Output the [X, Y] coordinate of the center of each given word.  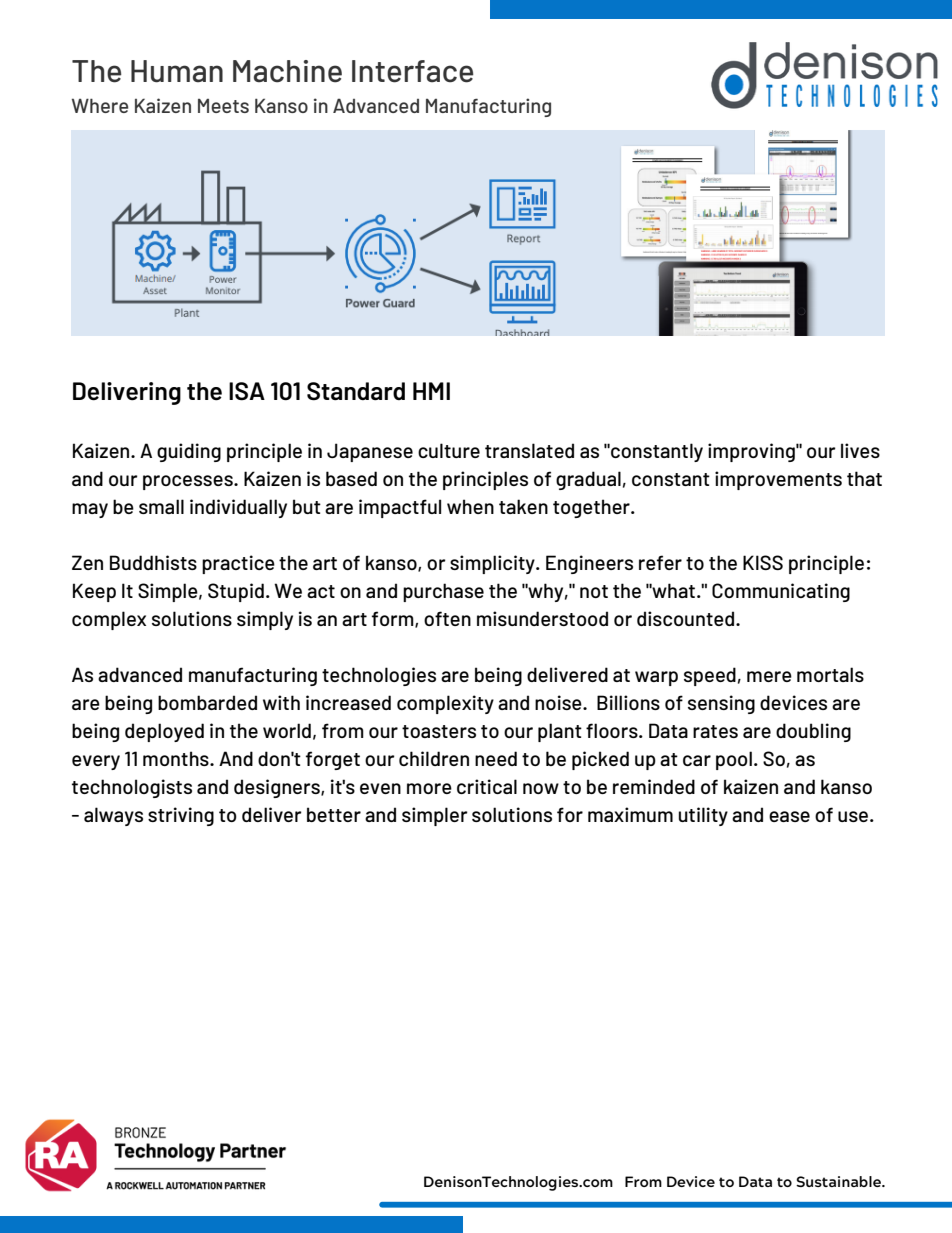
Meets [223, 106]
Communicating [781, 592]
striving [181, 816]
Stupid [236, 592]
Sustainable [839, 1181]
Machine [287, 71]
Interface [413, 71]
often [447, 618]
